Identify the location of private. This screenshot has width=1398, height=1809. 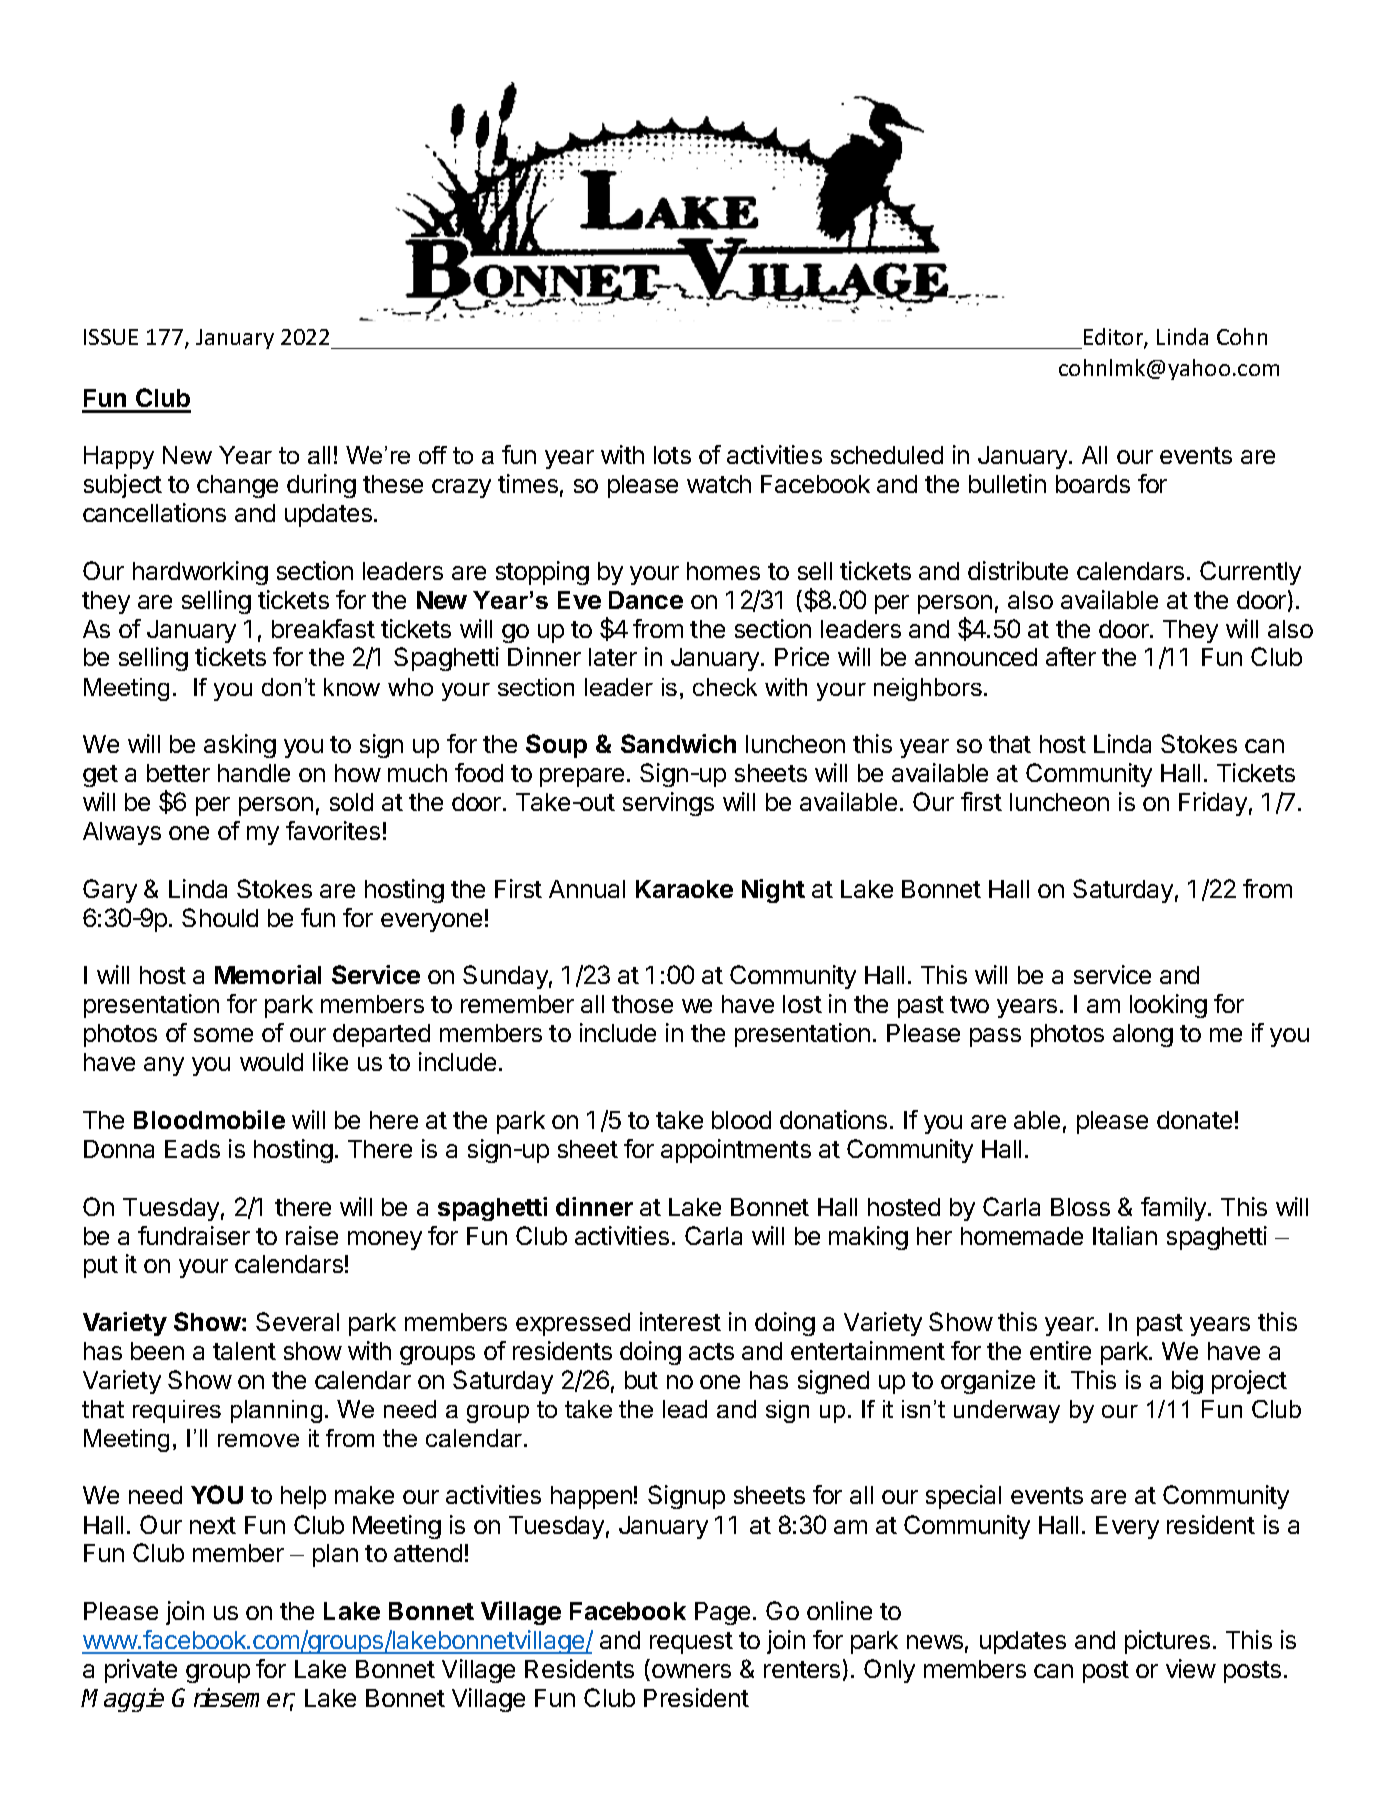
(141, 1671).
